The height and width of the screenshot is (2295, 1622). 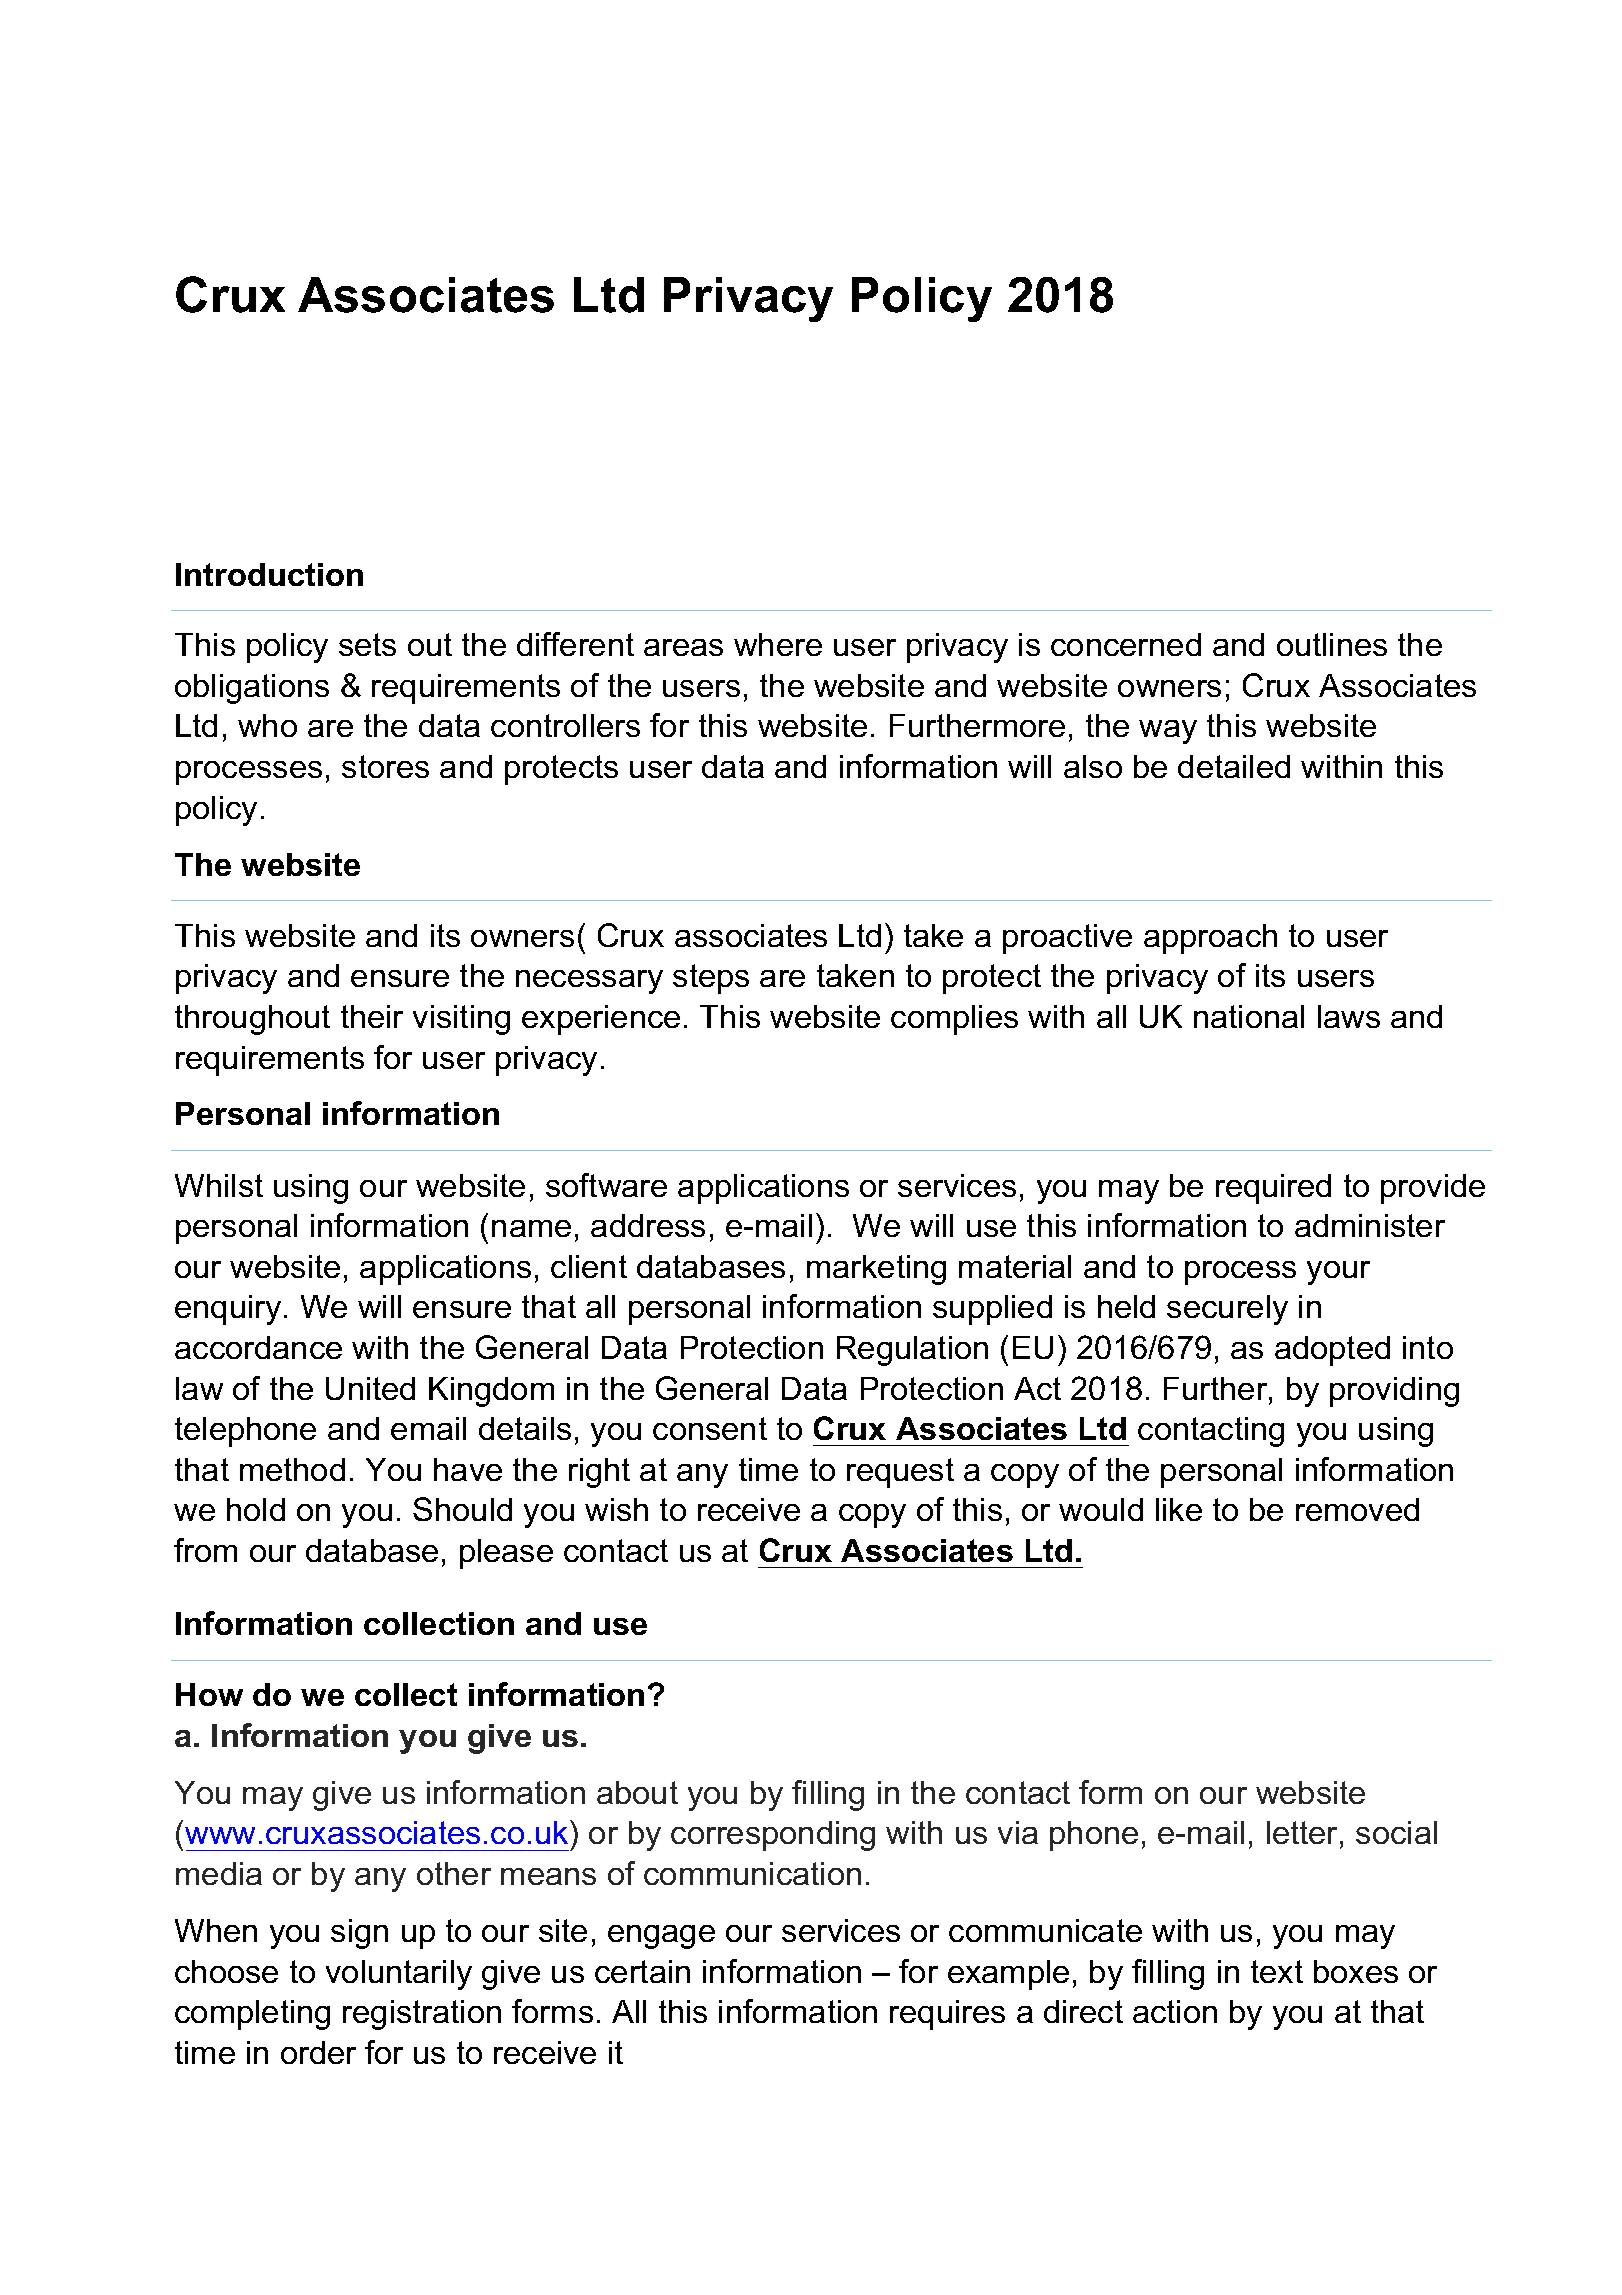 I want to click on where, so click(x=778, y=644).
